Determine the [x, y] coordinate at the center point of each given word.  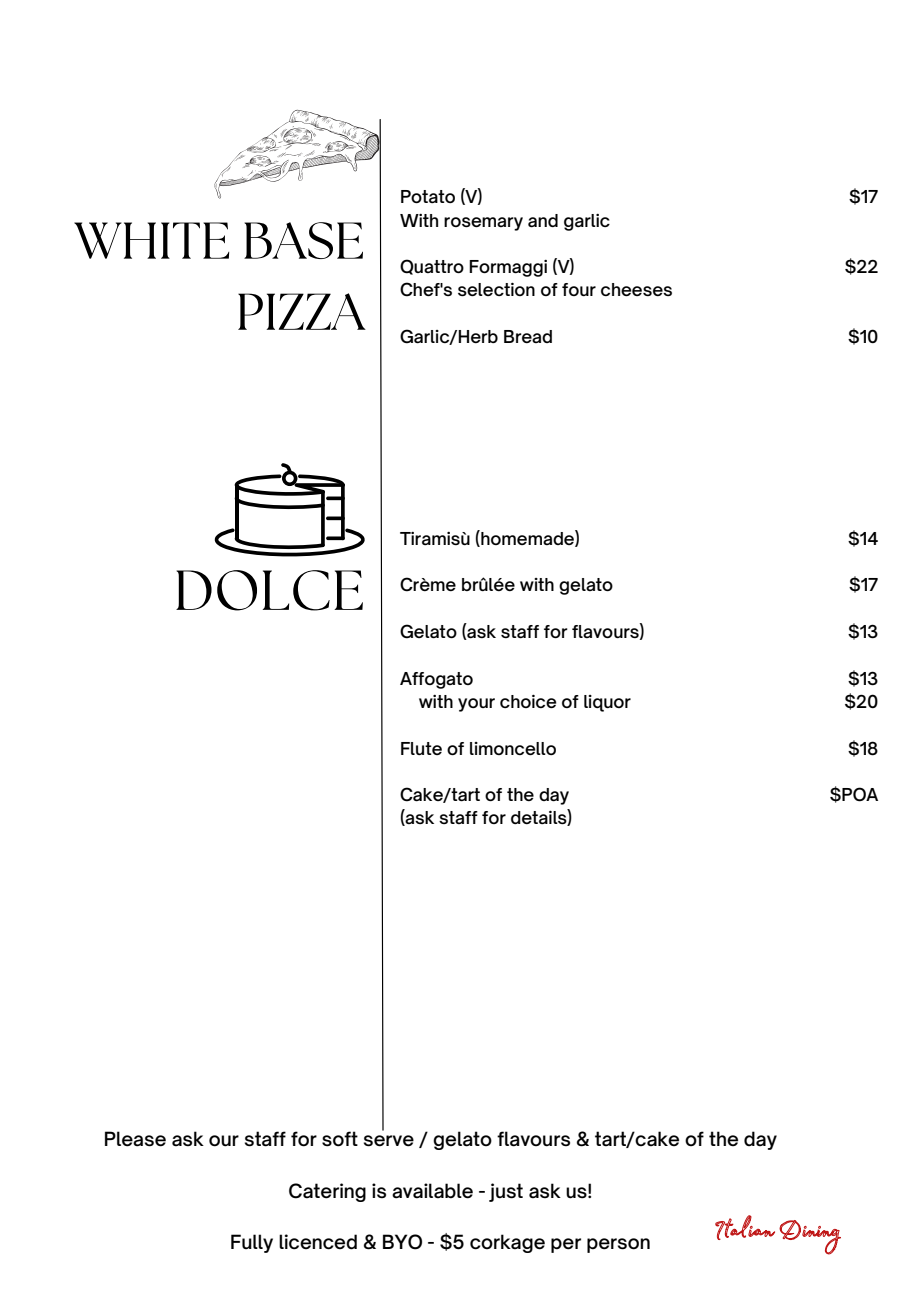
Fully [252, 1243]
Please [135, 1139]
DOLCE [269, 590]
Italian [745, 1227]
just [506, 1192]
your [476, 705]
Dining [810, 1237]
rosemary [483, 224]
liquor [607, 703]
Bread [528, 336]
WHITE [151, 240]
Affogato [436, 680]
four [579, 289]
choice [528, 701]
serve [389, 1141]
